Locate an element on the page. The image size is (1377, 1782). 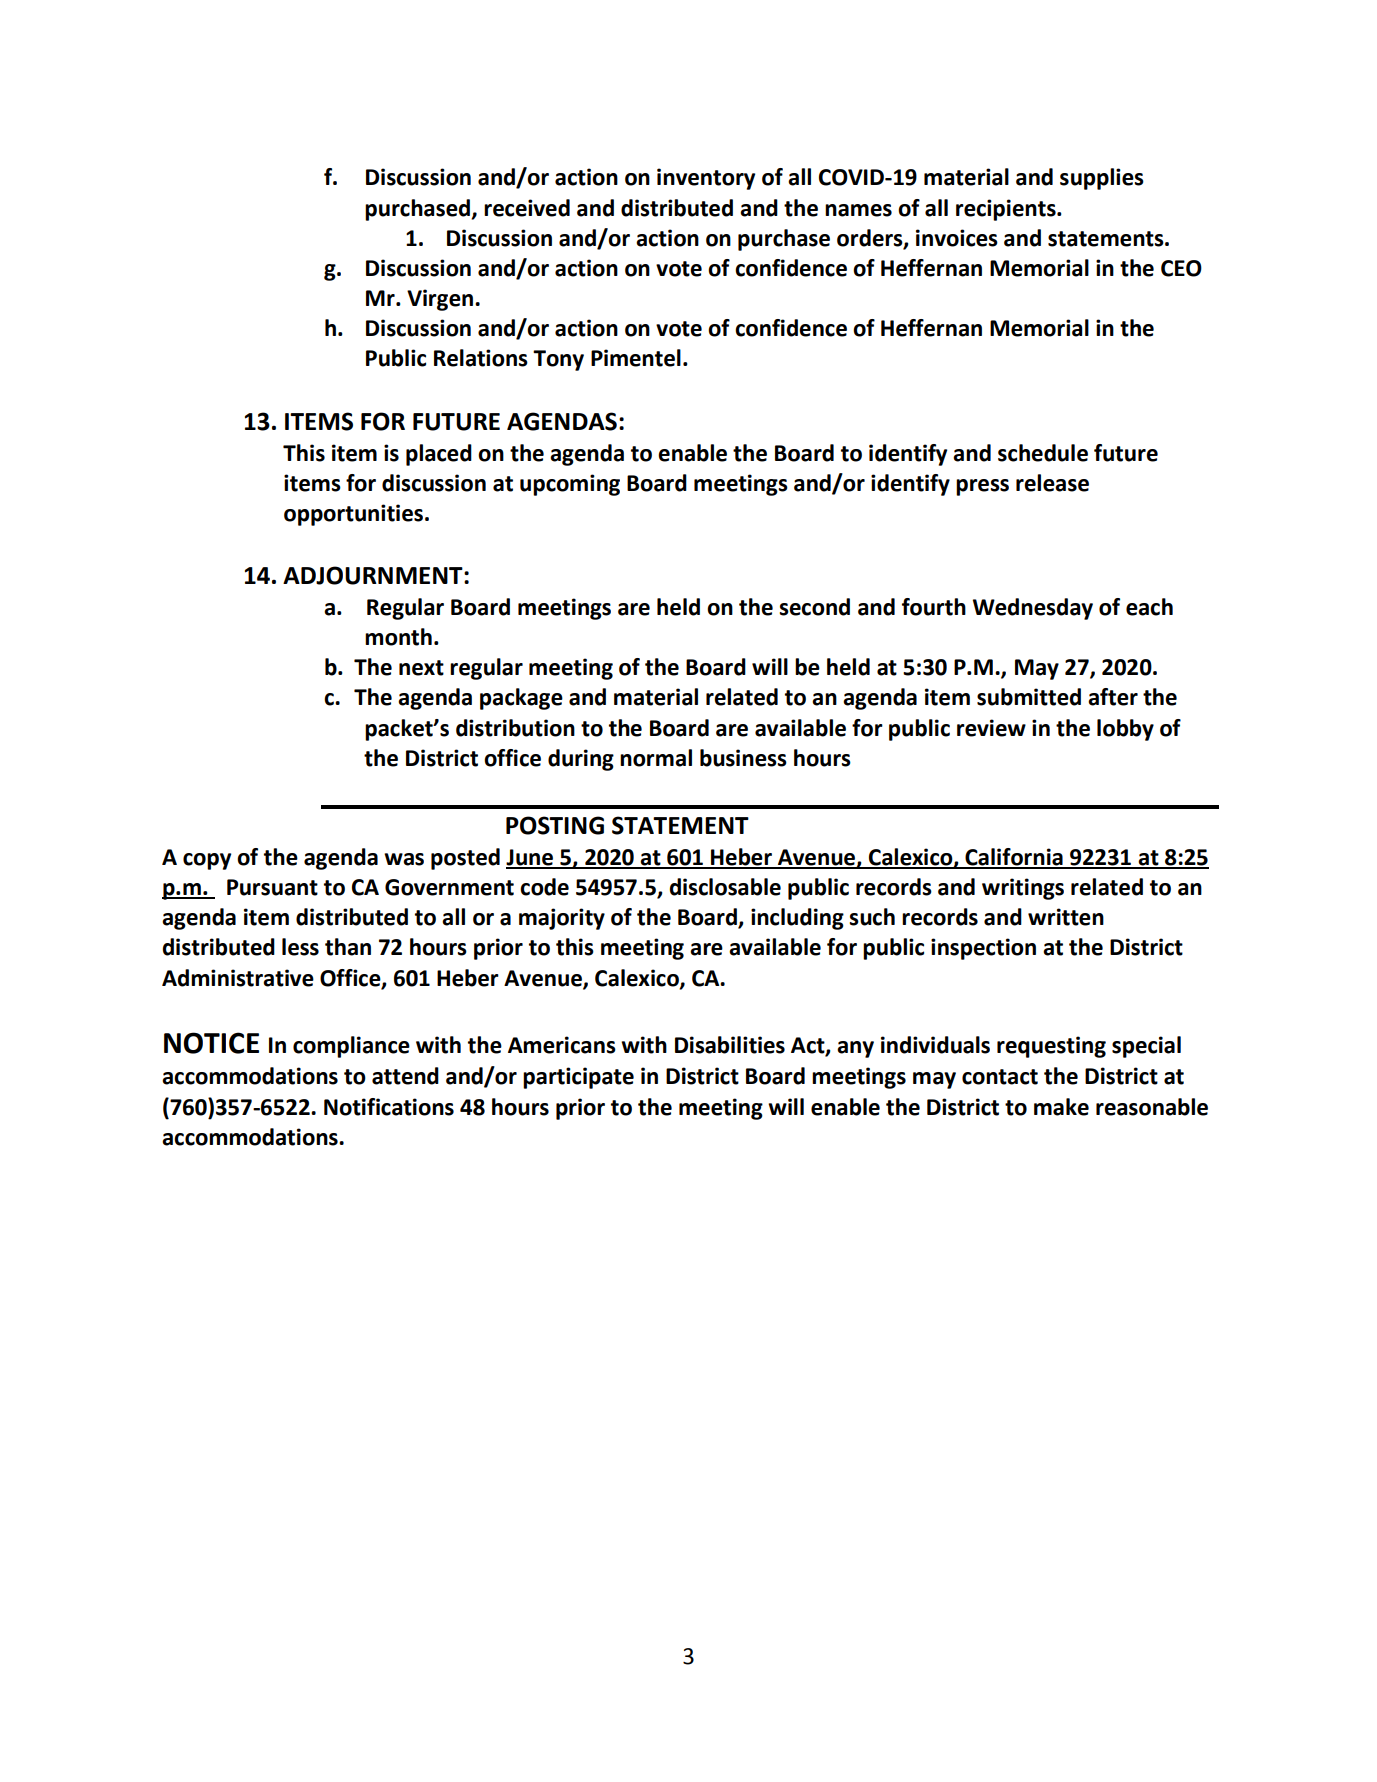
compliance is located at coordinates (351, 1047).
